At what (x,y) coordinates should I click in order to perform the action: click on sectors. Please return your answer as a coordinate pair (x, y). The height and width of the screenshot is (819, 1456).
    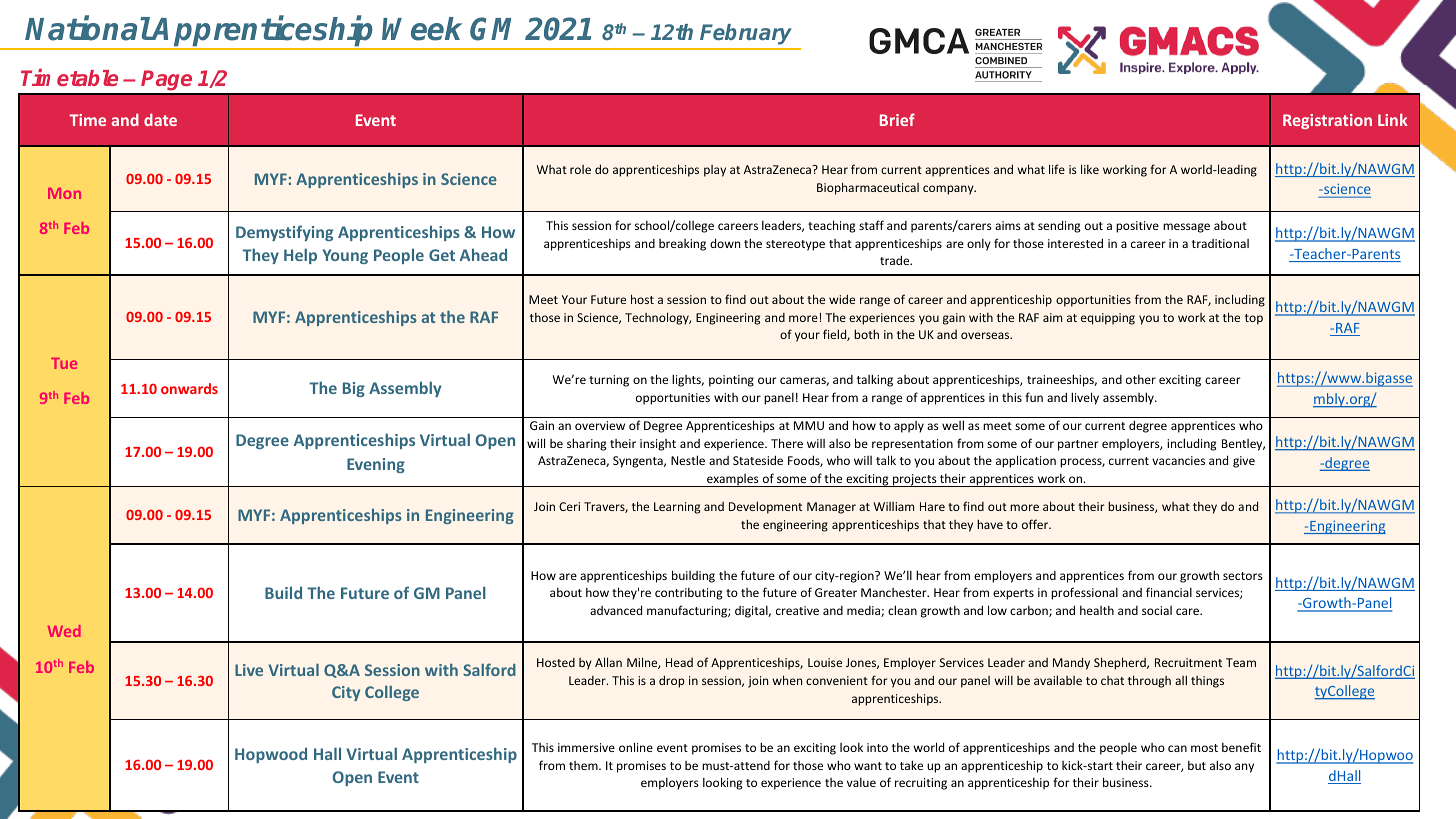
    Looking at the image, I should click on (1243, 576).
